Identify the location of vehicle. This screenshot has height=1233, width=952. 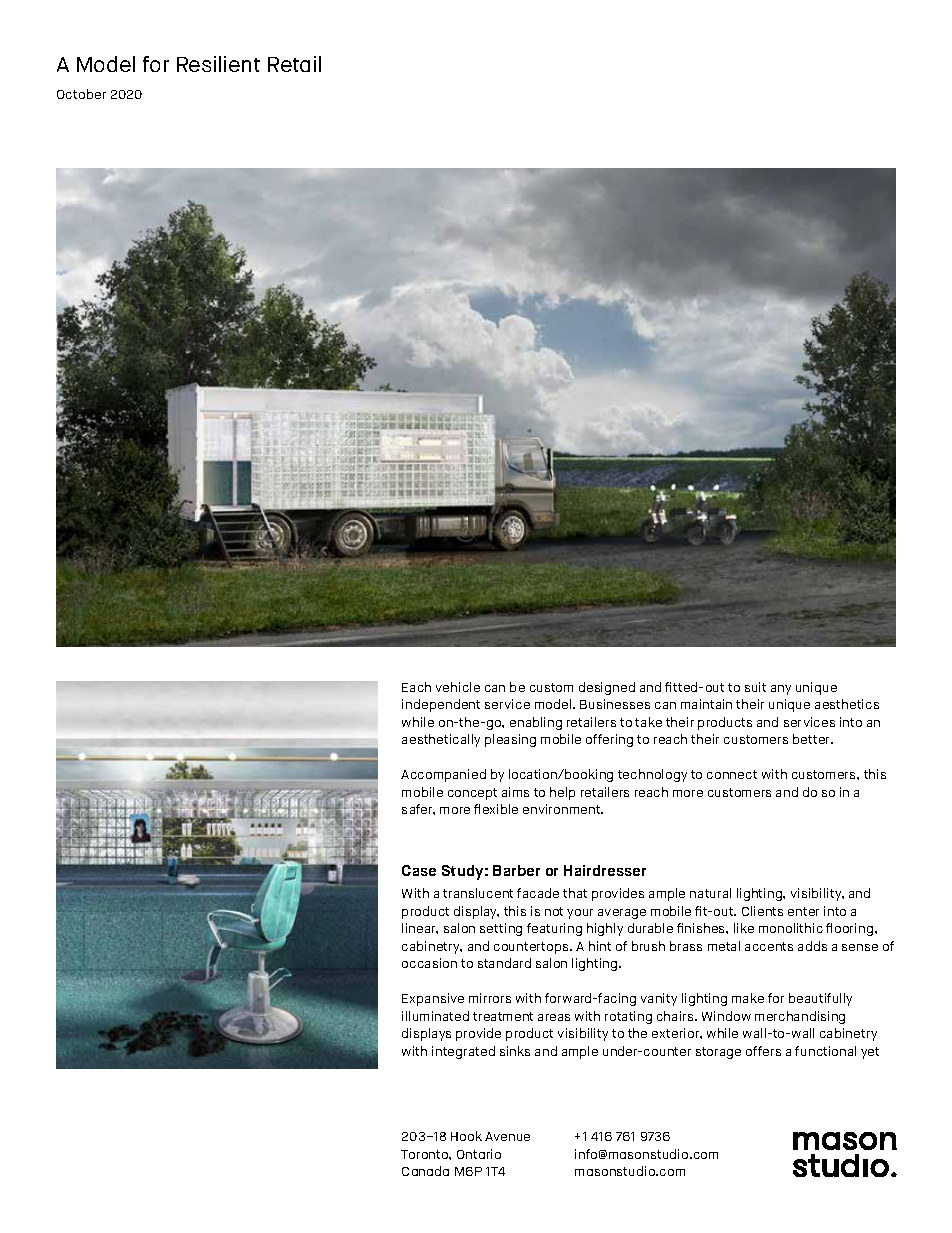
(458, 687).
